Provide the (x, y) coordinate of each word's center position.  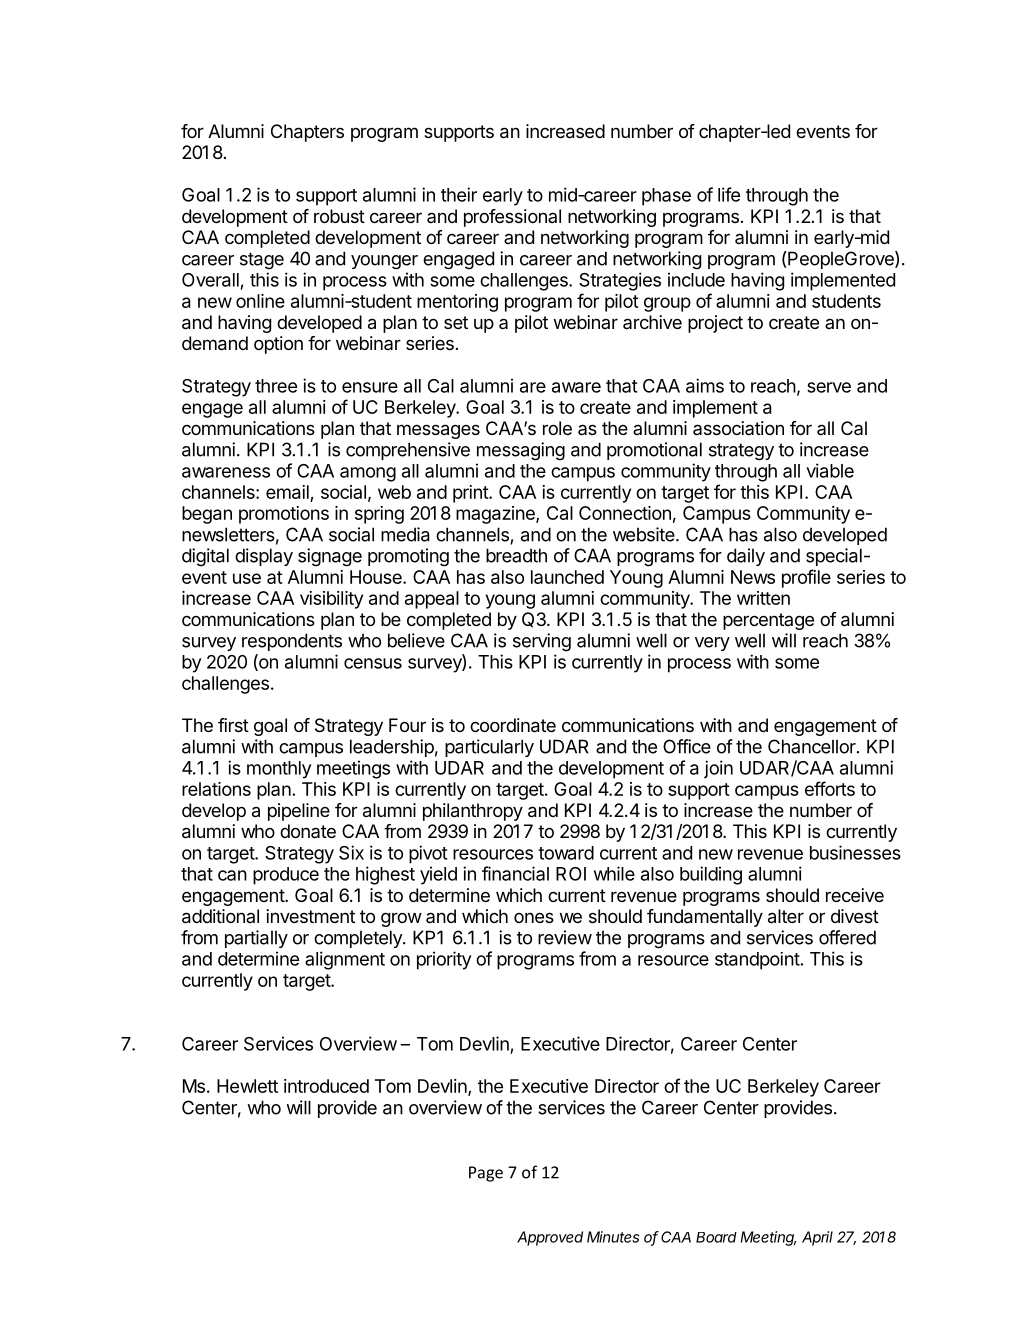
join (718, 769)
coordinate (513, 725)
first (233, 725)
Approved (550, 1238)
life (729, 194)
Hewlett (247, 1086)
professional (512, 218)
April (817, 1238)
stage (262, 261)
